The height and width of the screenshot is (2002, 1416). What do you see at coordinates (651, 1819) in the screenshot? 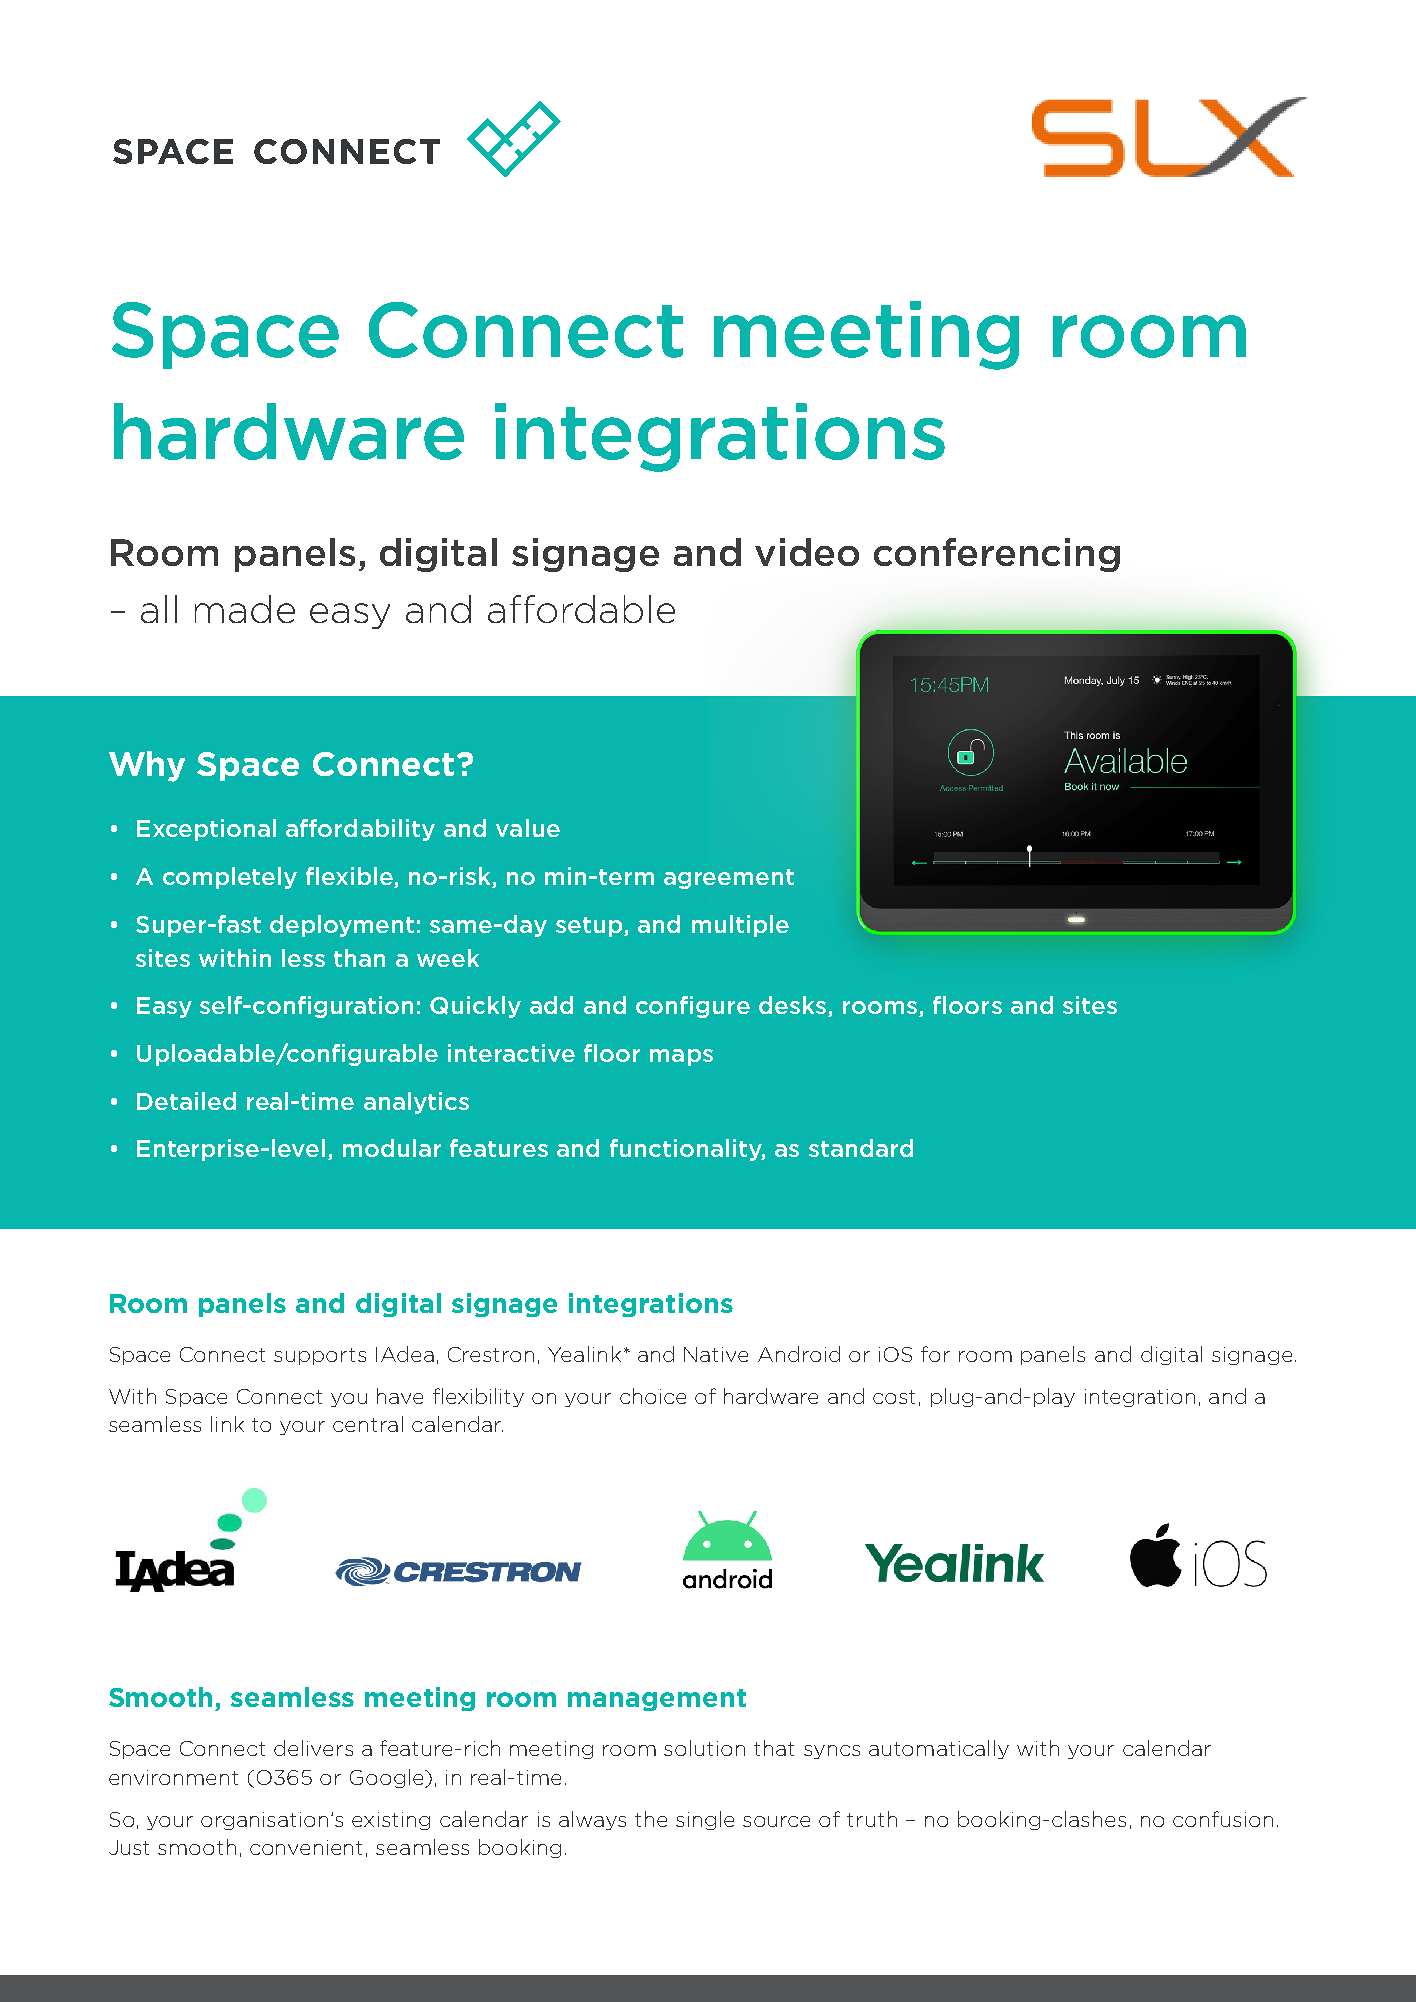
I see `the` at bounding box center [651, 1819].
